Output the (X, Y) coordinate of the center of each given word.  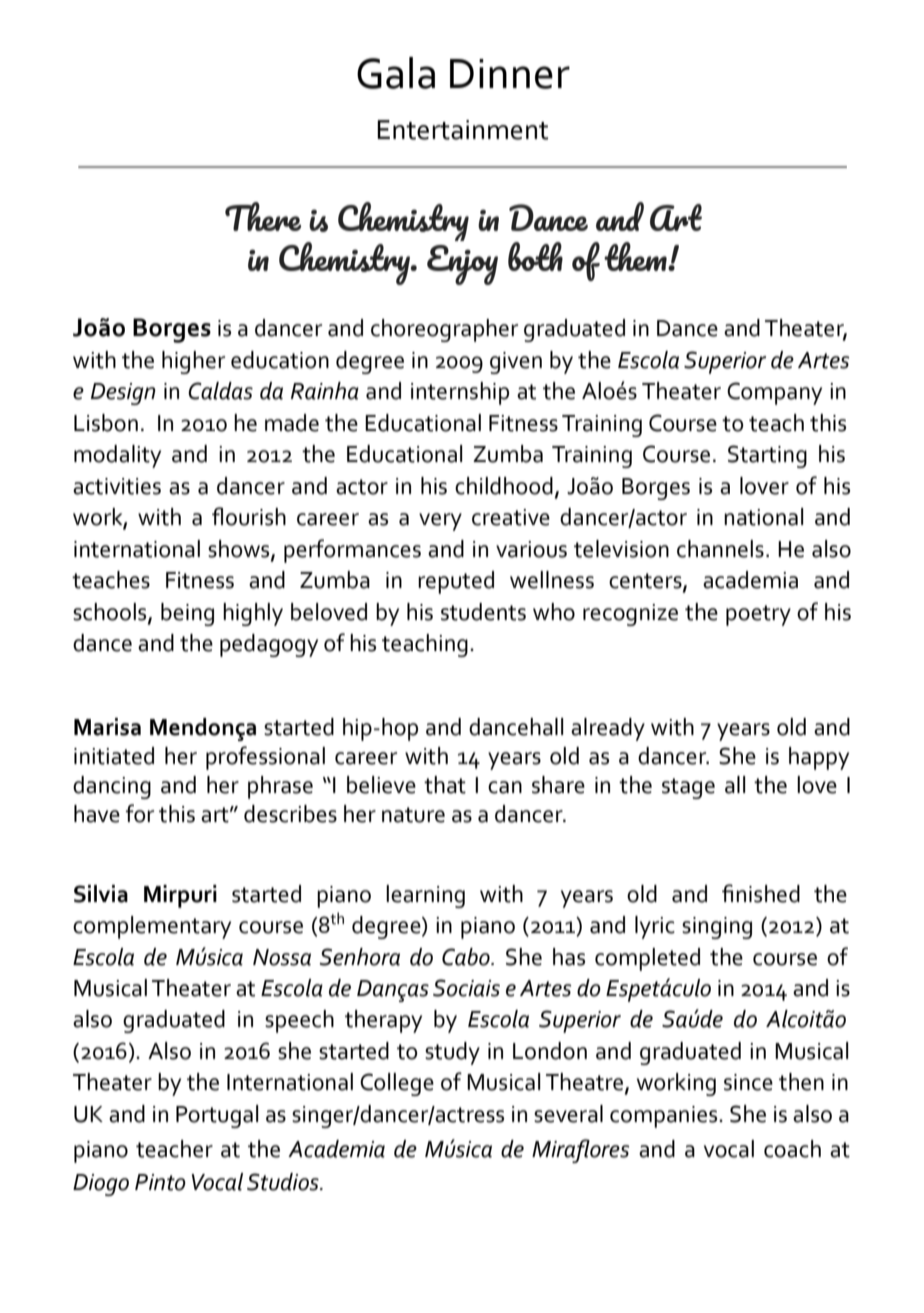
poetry (758, 615)
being (187, 614)
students (483, 612)
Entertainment (462, 130)
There (263, 216)
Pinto (160, 1182)
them (636, 256)
